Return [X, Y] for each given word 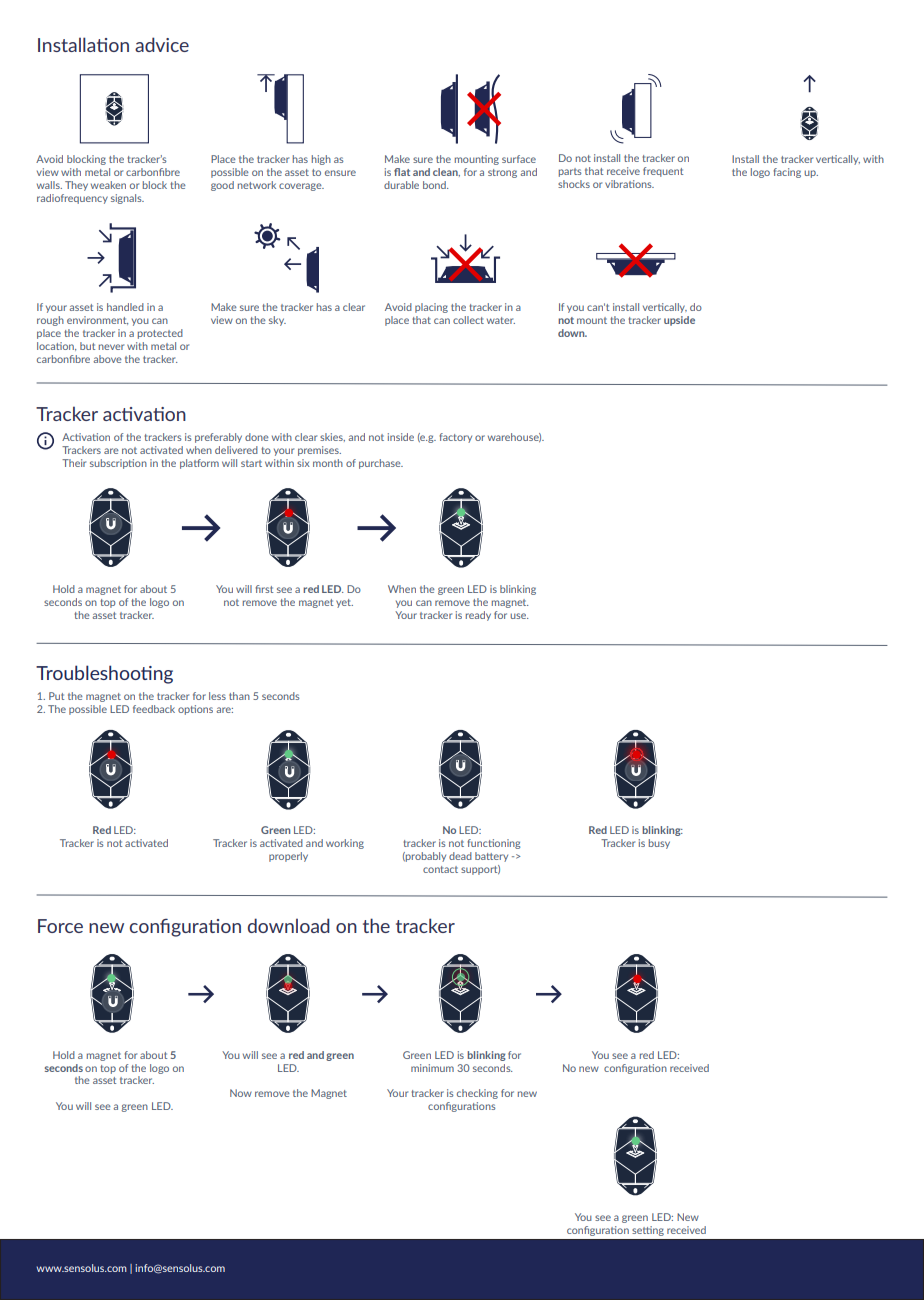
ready [478, 616]
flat [402, 172]
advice [162, 44]
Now [241, 1093]
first [264, 589]
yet [344, 603]
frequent [663, 172]
